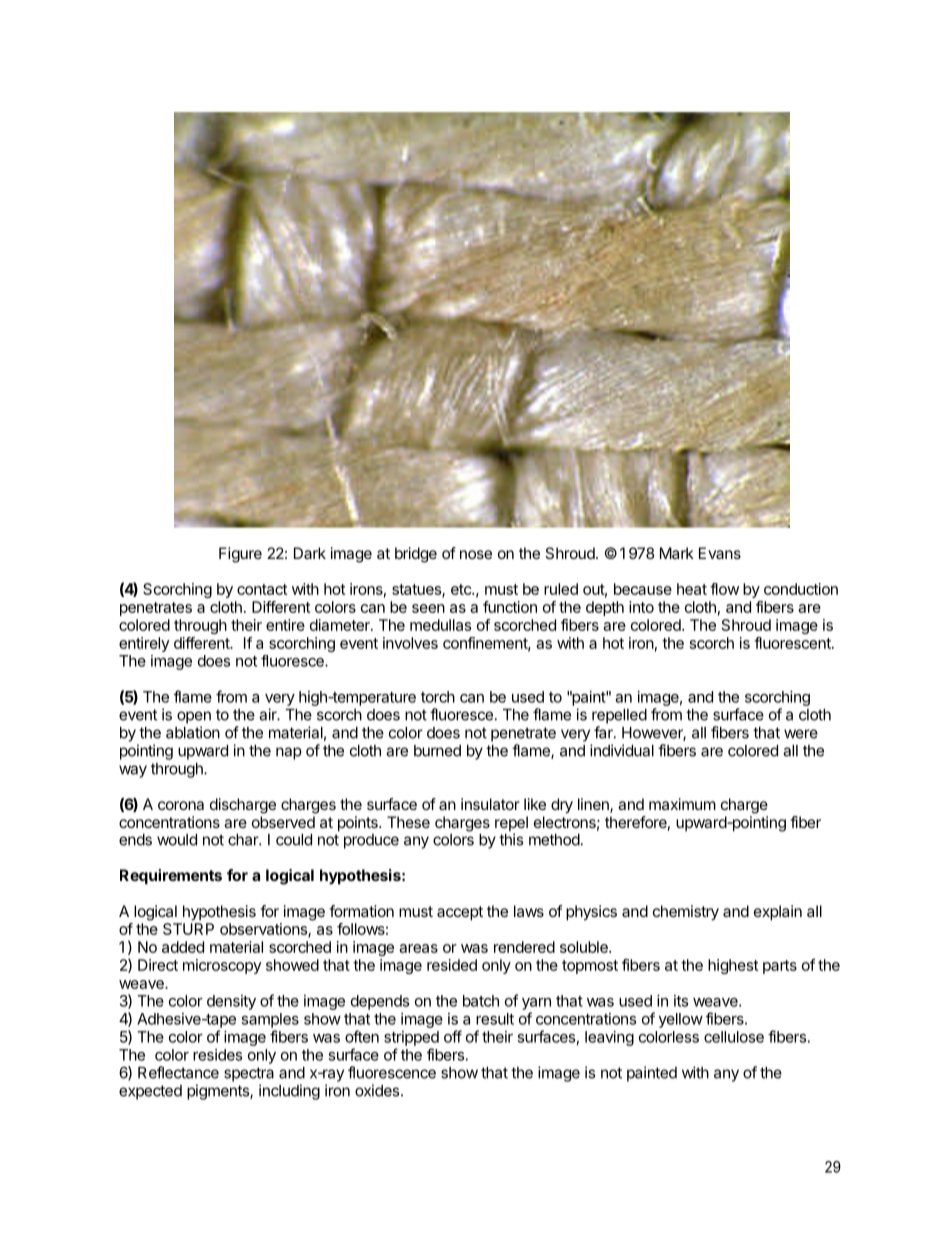  What do you see at coordinates (240, 555) in the image?
I see `Figure` at bounding box center [240, 555].
